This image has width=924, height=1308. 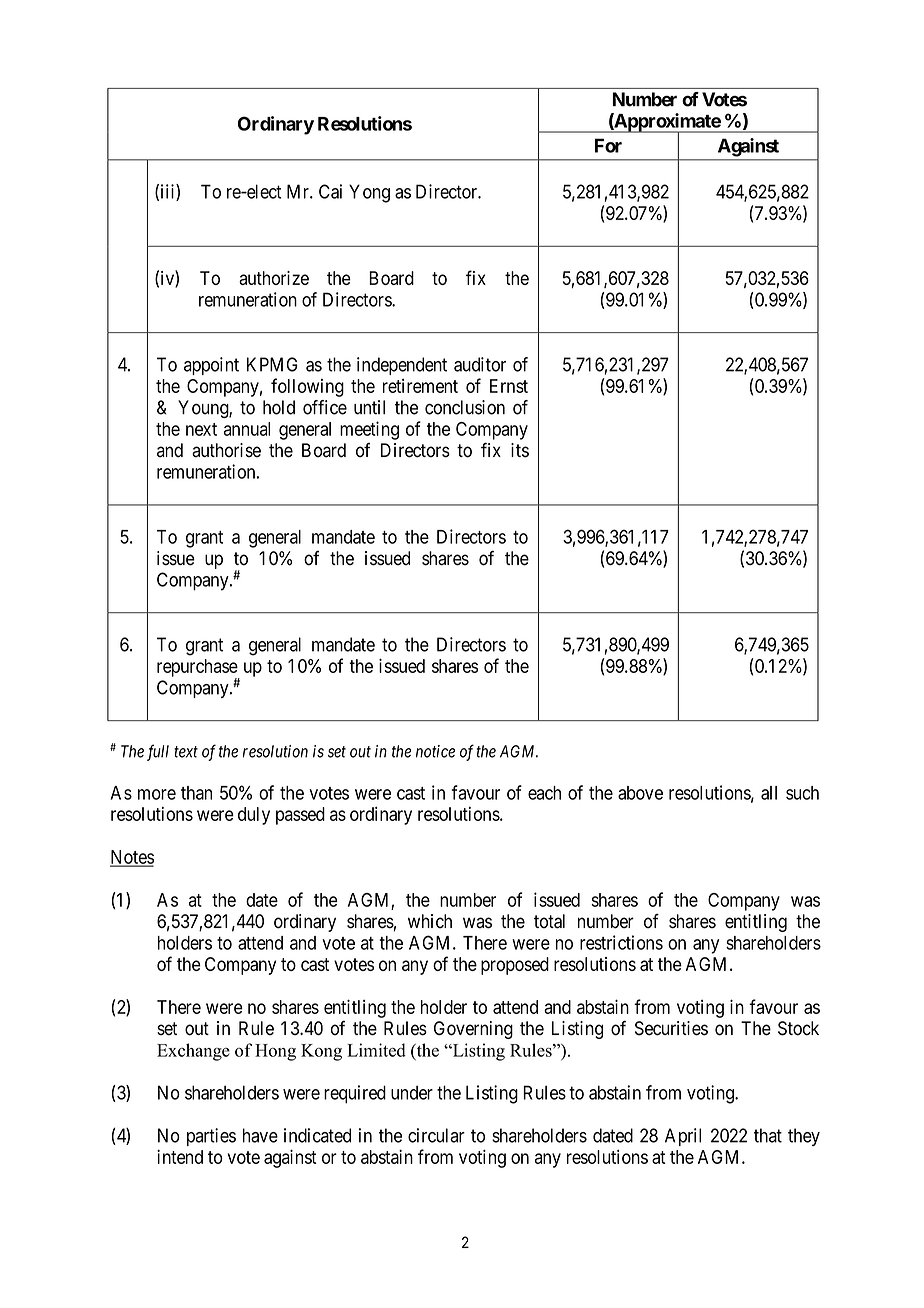 I want to click on circular, so click(x=436, y=1135).
